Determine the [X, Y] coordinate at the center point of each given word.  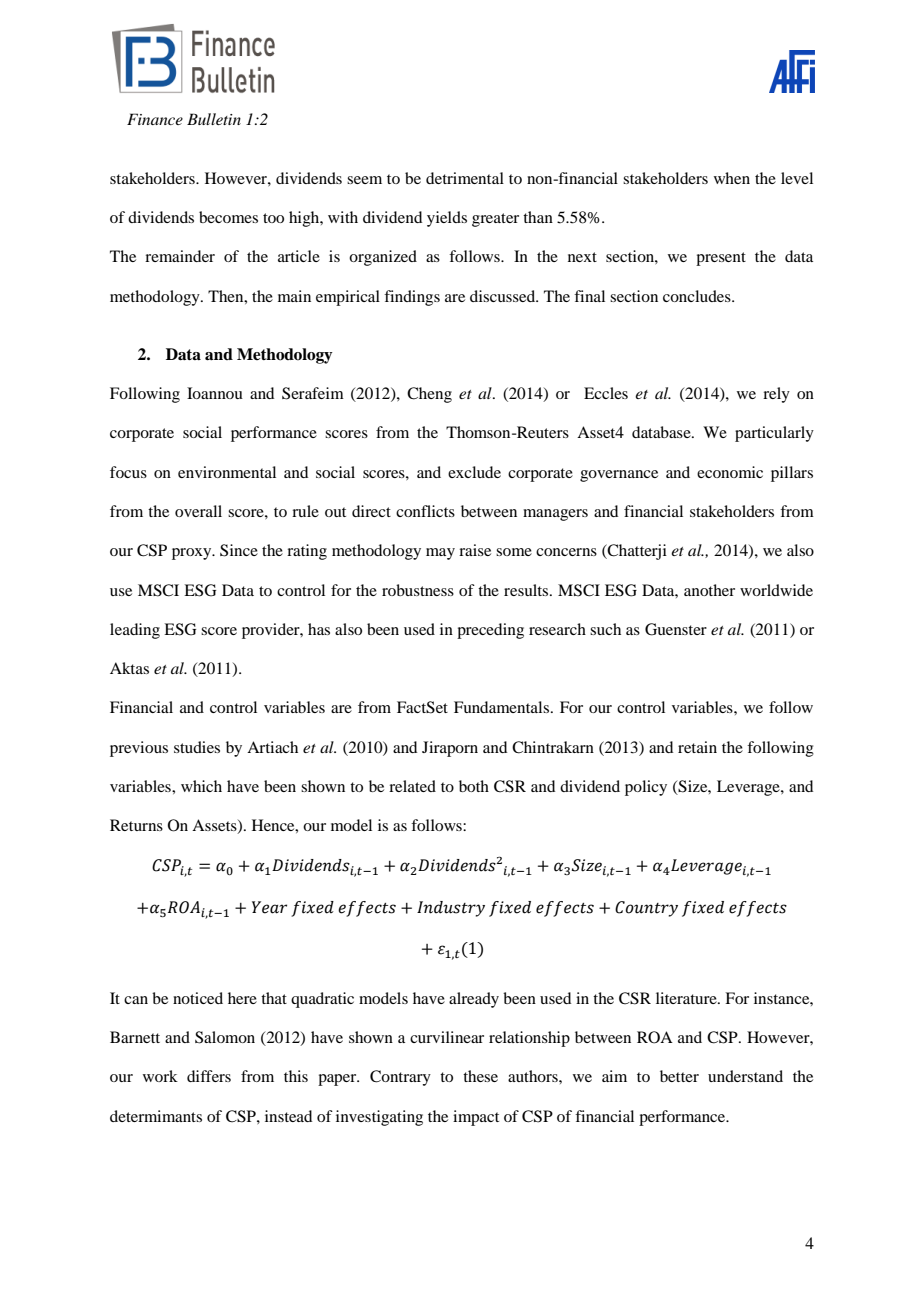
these [480, 1076]
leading [135, 631]
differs [209, 1076]
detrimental [465, 178]
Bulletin [214, 119]
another [709, 590]
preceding [490, 631]
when [732, 178]
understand [745, 1076]
